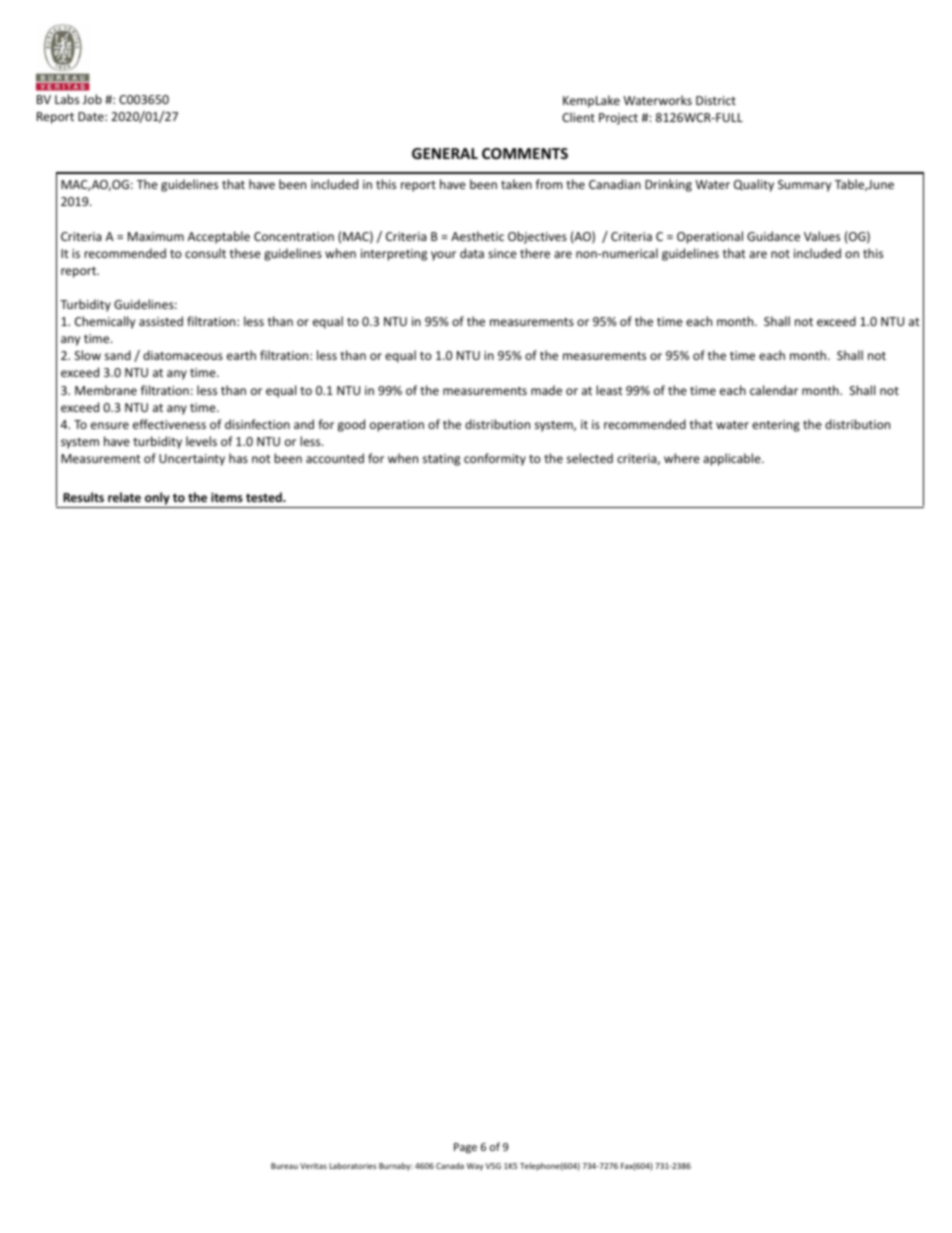 The width and height of the screenshot is (952, 1233). Describe the element at coordinates (716, 100) in the screenshot. I see `District` at that location.
